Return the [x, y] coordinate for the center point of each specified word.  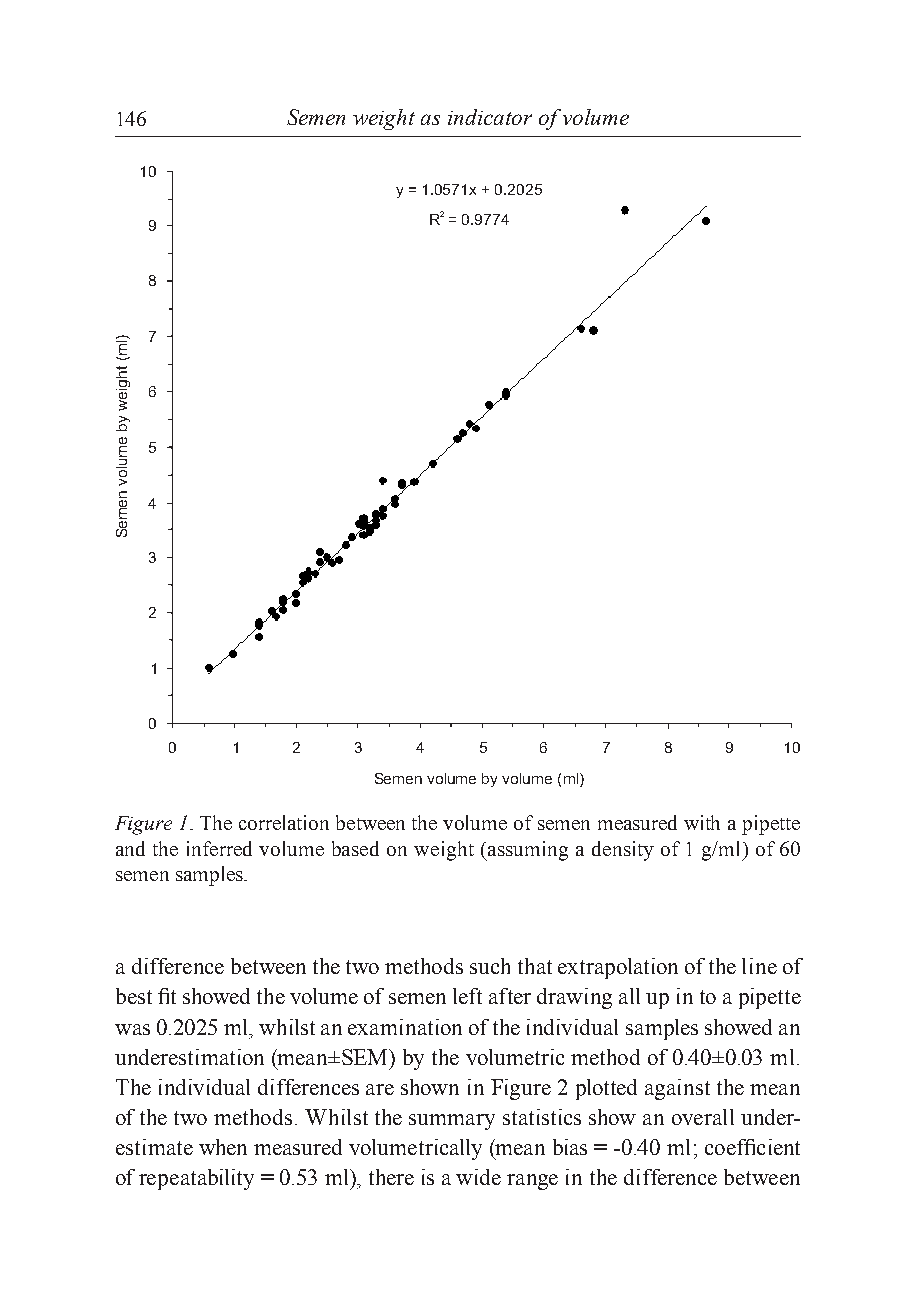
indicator [490, 117]
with [702, 822]
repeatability [196, 1179]
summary [452, 1122]
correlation [284, 822]
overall [703, 1117]
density [623, 851]
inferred [219, 848]
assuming [527, 851]
